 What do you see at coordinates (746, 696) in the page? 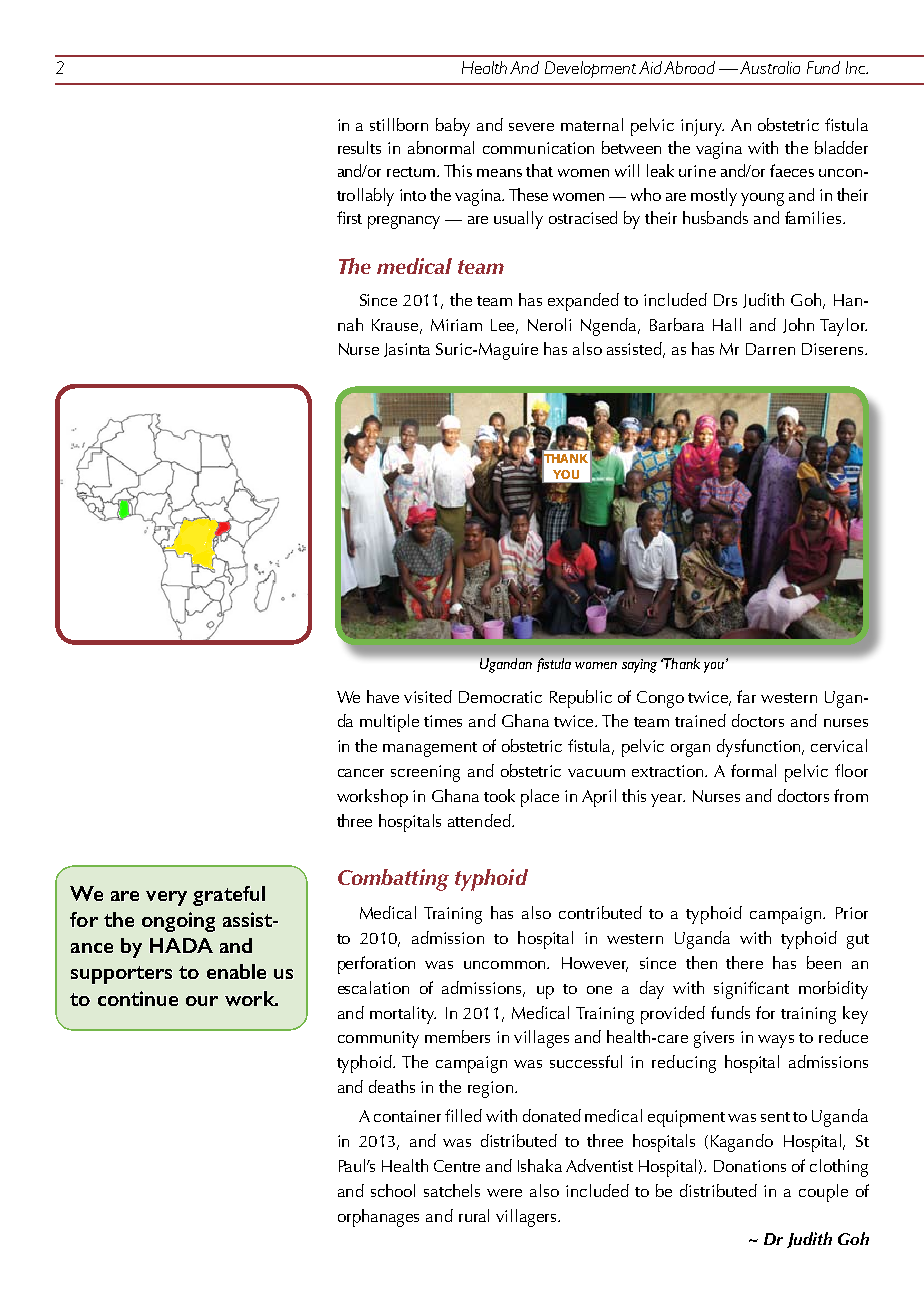
I see `far` at bounding box center [746, 696].
